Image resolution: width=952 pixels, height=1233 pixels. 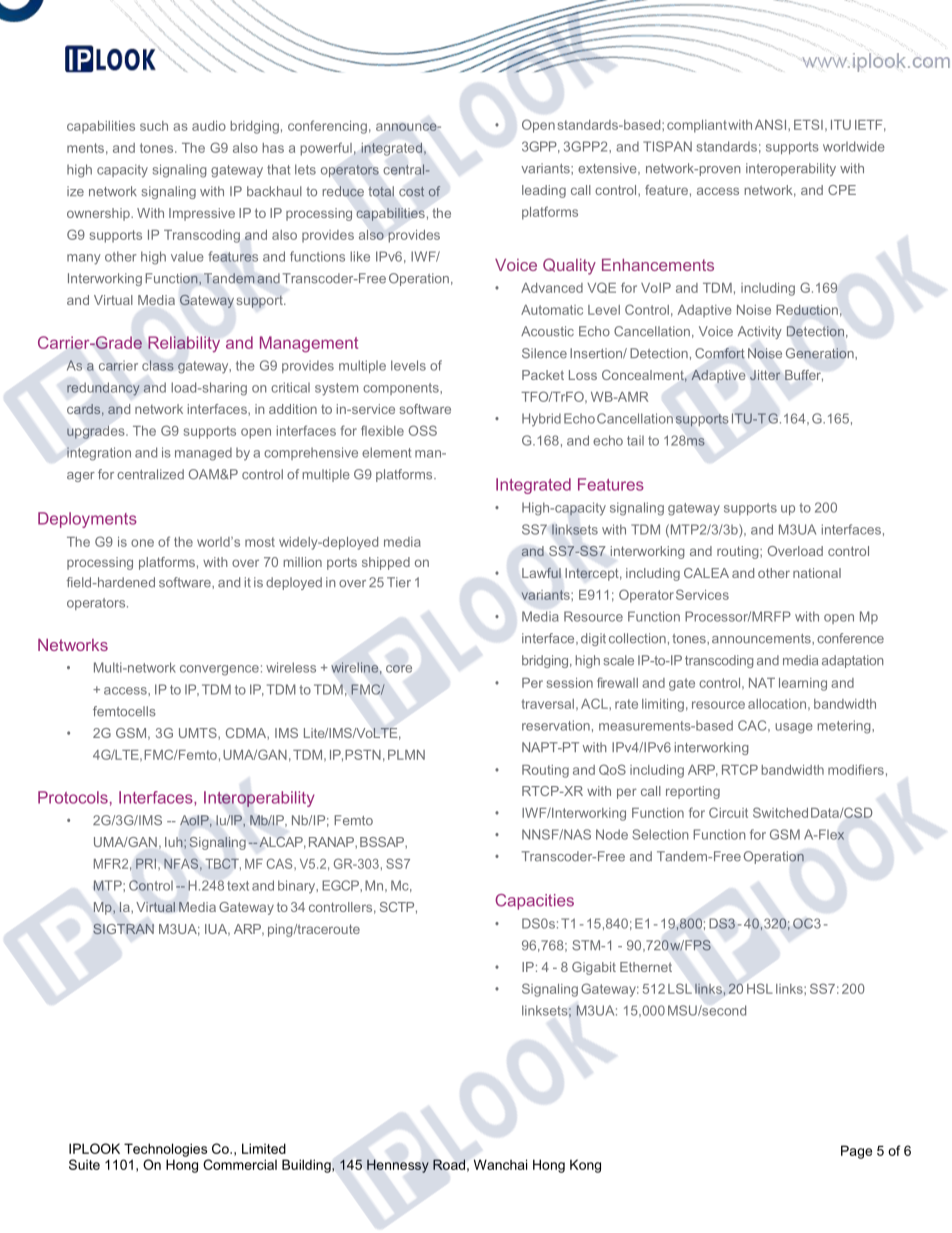 What do you see at coordinates (146, 864) in the image?
I see `PRI` at bounding box center [146, 864].
